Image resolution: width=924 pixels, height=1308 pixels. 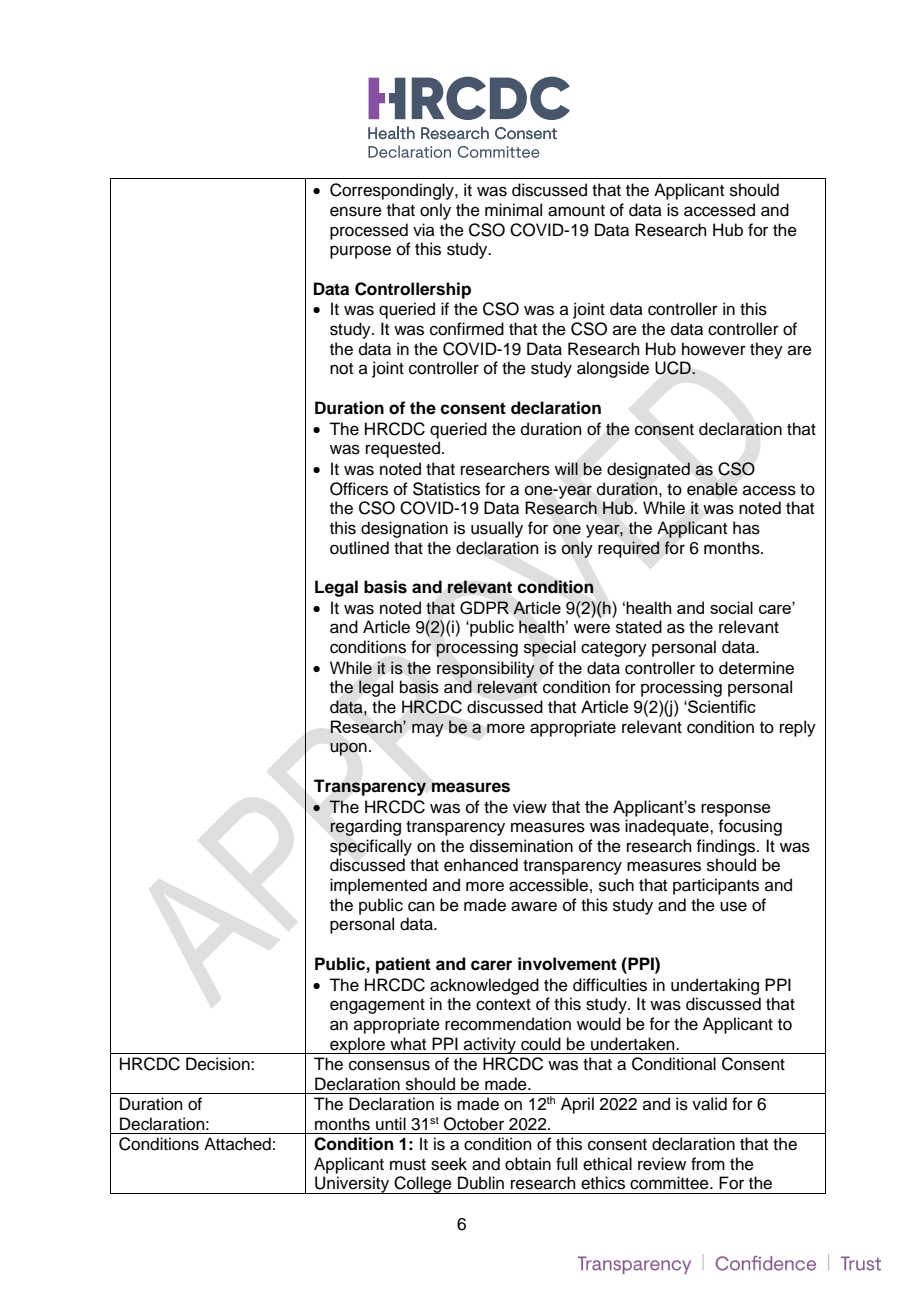 I want to click on however, so click(x=714, y=349).
